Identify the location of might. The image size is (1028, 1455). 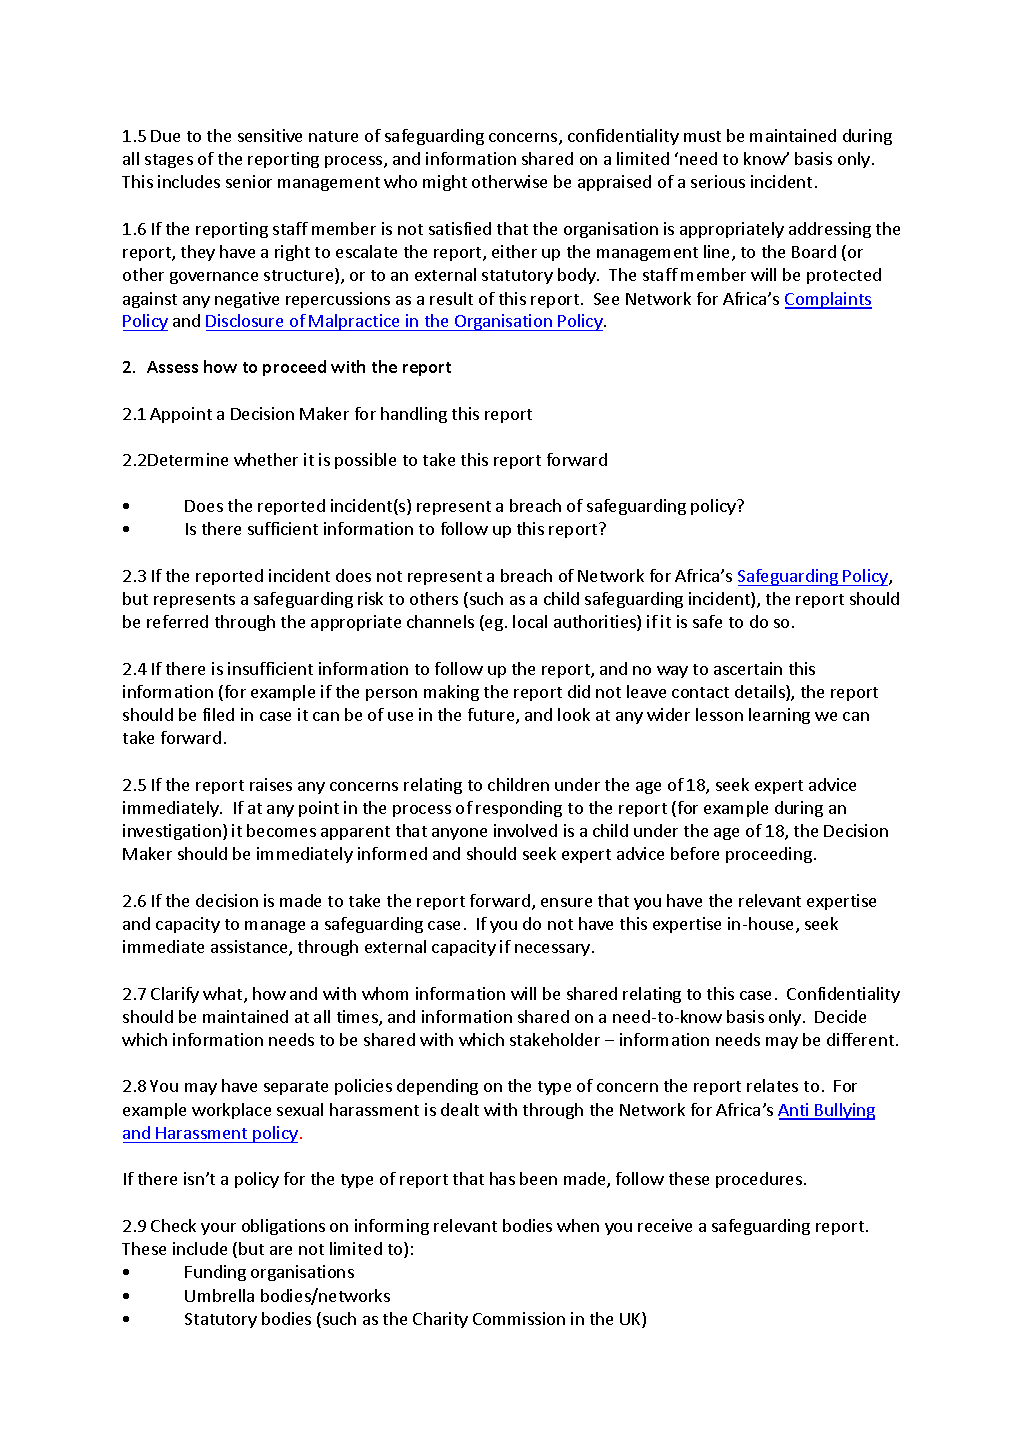
(445, 183).
